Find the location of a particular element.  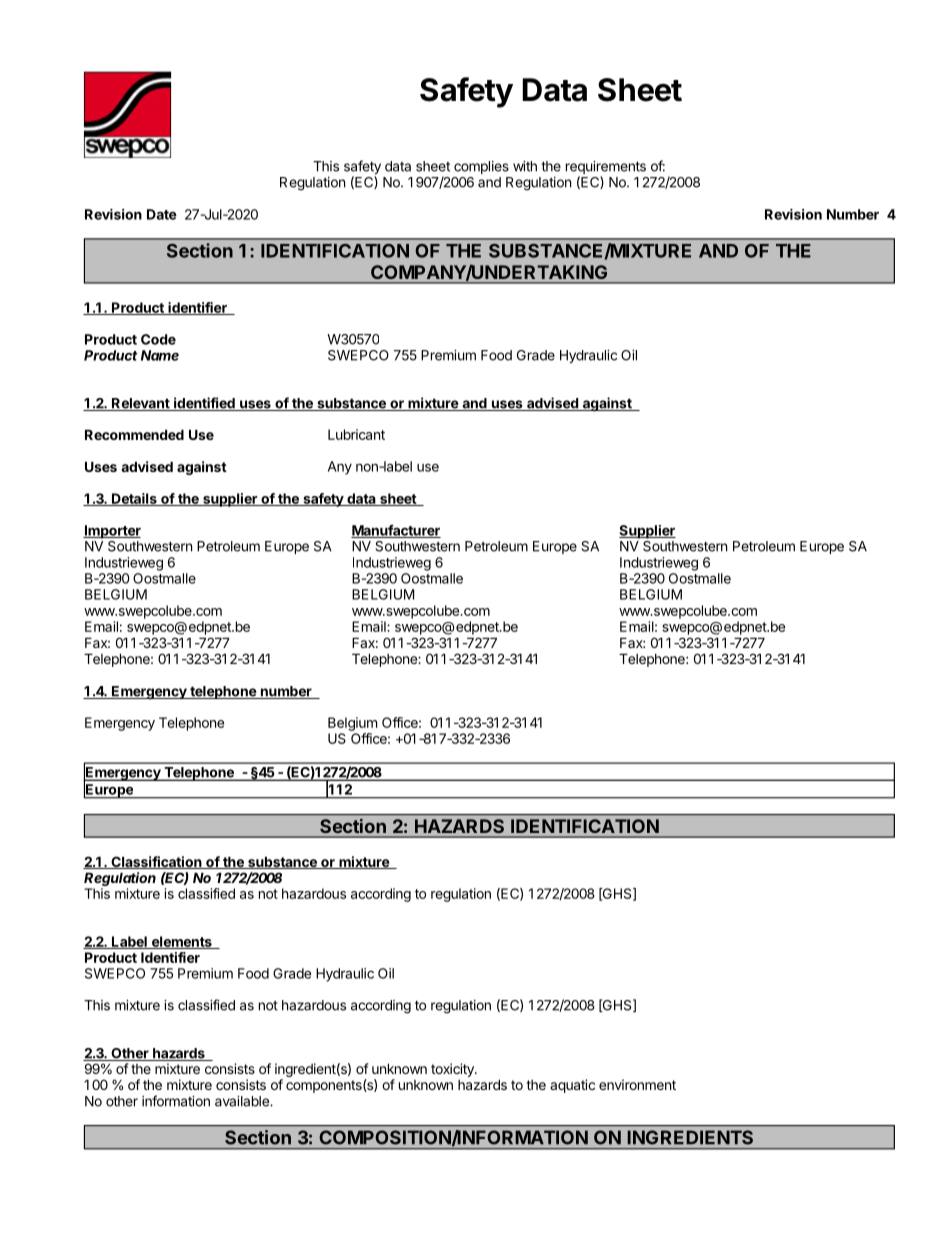

elements is located at coordinates (181, 942).
